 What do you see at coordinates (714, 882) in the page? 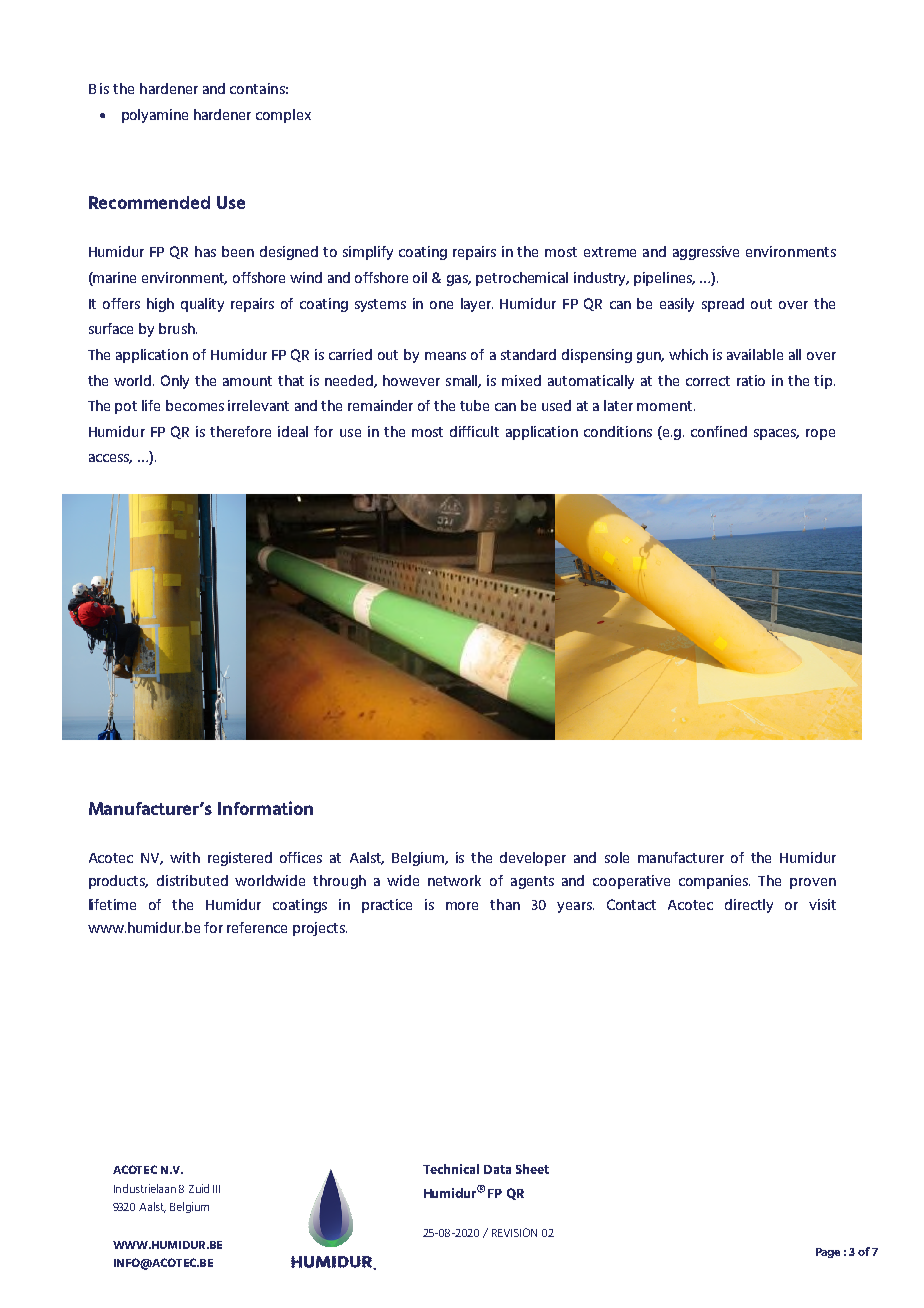
I see `companies` at bounding box center [714, 882].
